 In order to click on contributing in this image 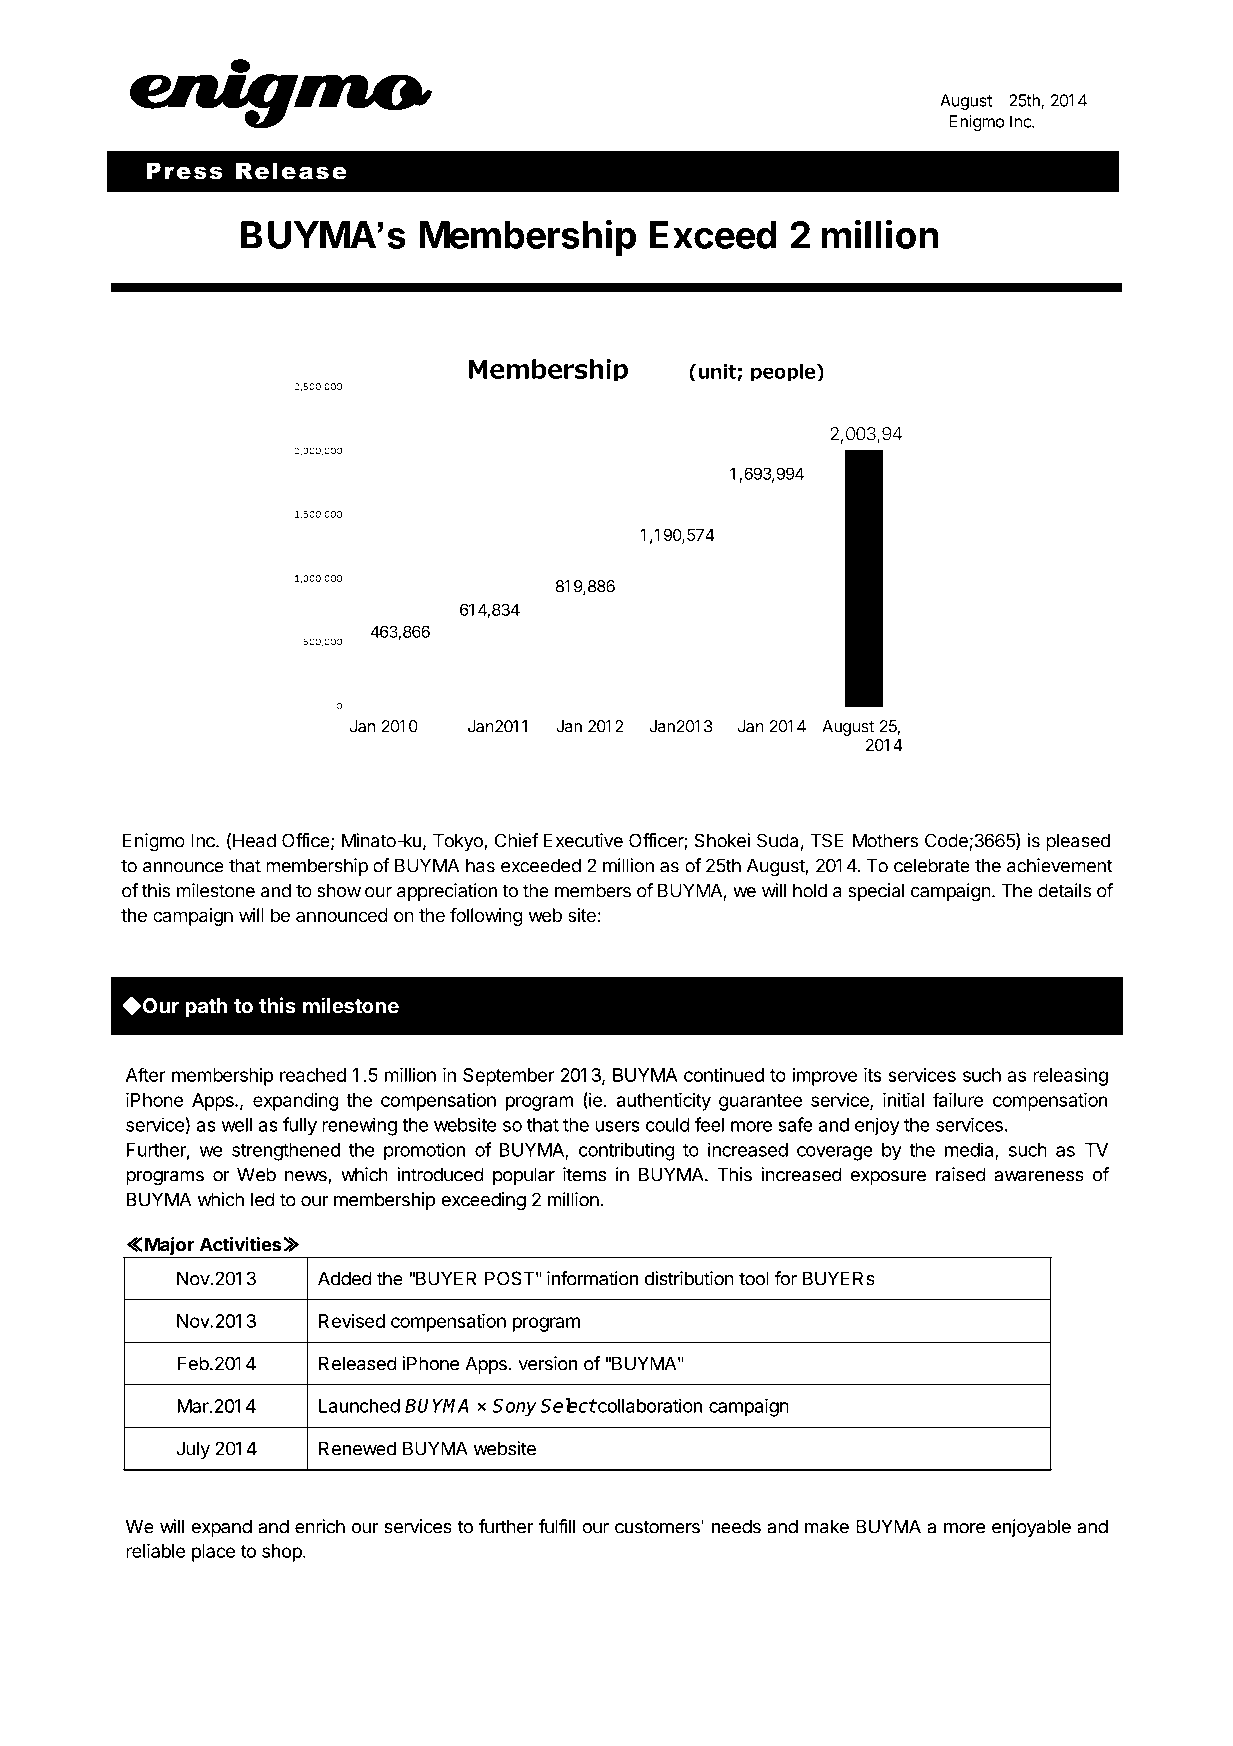, I will do `click(627, 1151)`.
